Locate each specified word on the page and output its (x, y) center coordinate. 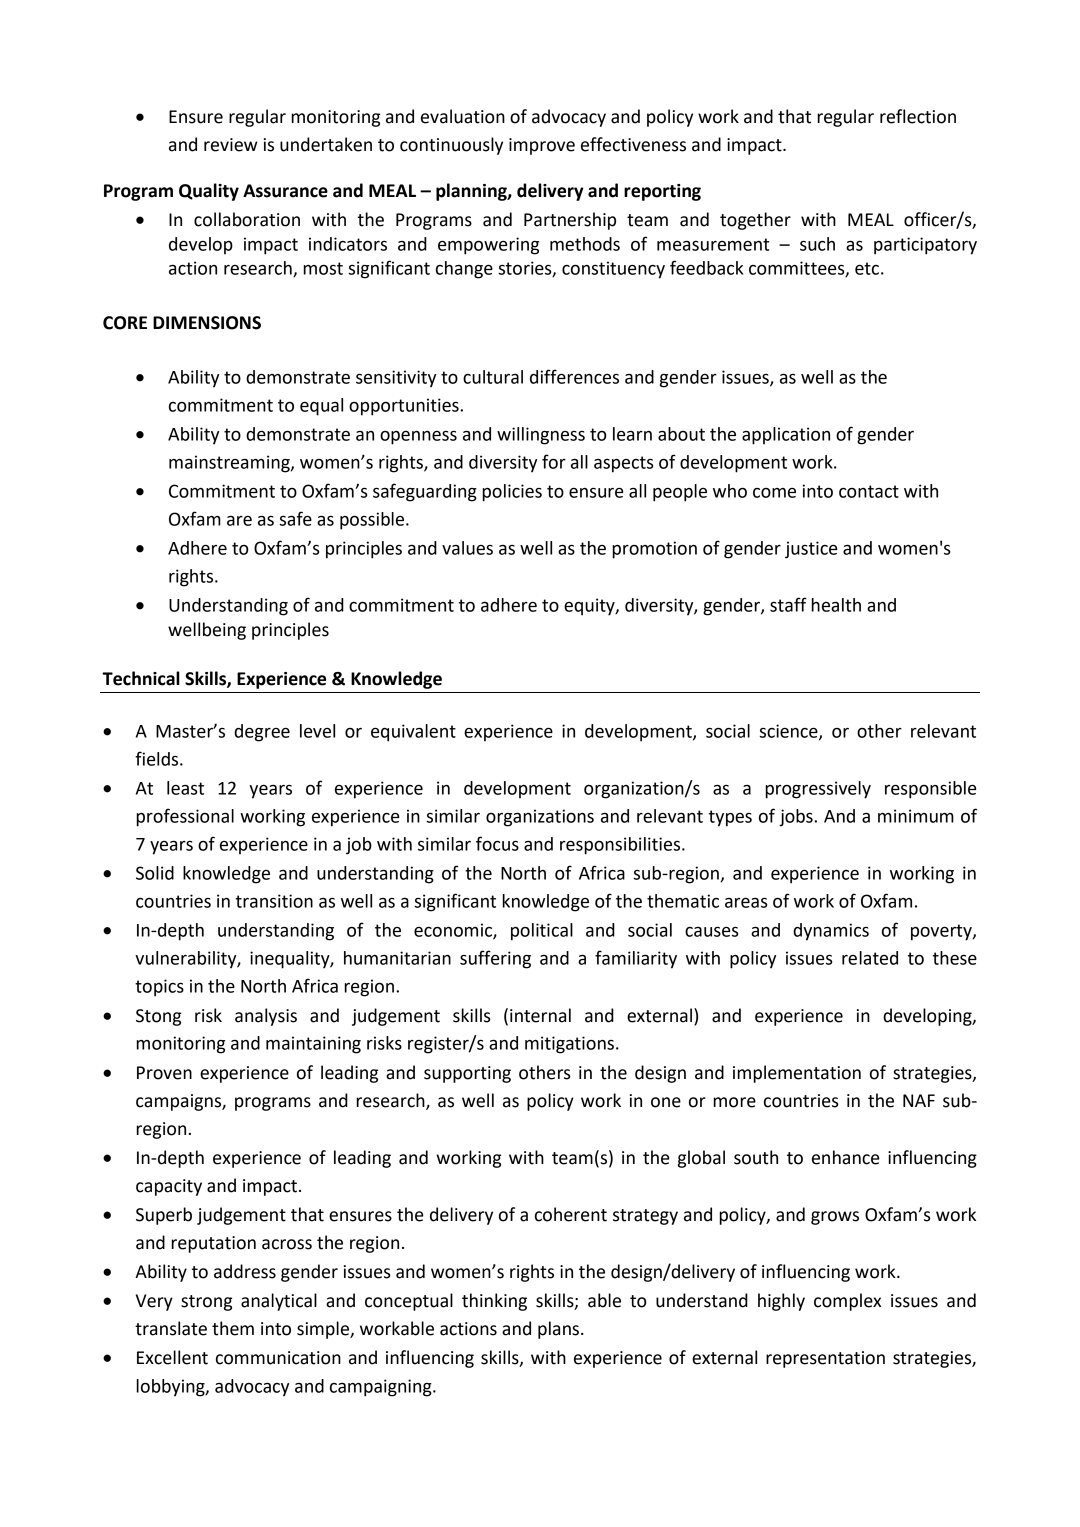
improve (542, 146)
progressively (818, 790)
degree (262, 733)
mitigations (569, 1045)
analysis (266, 1017)
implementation (797, 1074)
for (554, 461)
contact (869, 491)
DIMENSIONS (207, 323)
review (230, 145)
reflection (918, 116)
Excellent (172, 1357)
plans (558, 1330)
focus (497, 843)
